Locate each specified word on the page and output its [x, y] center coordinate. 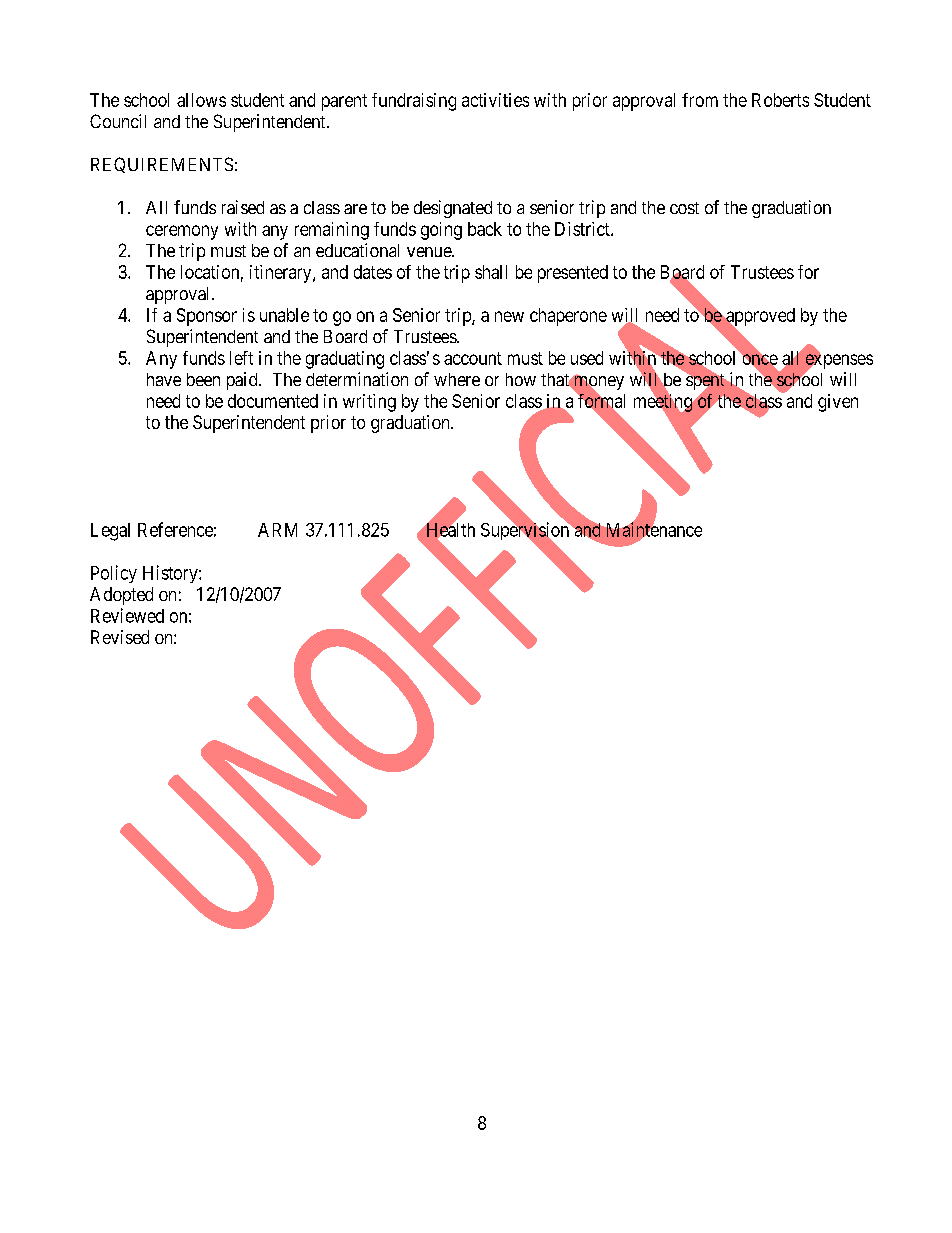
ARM [277, 530]
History [171, 574]
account [473, 358]
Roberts [780, 100]
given [838, 403]
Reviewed [127, 615]
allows [201, 100]
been [203, 379]
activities [495, 100]
